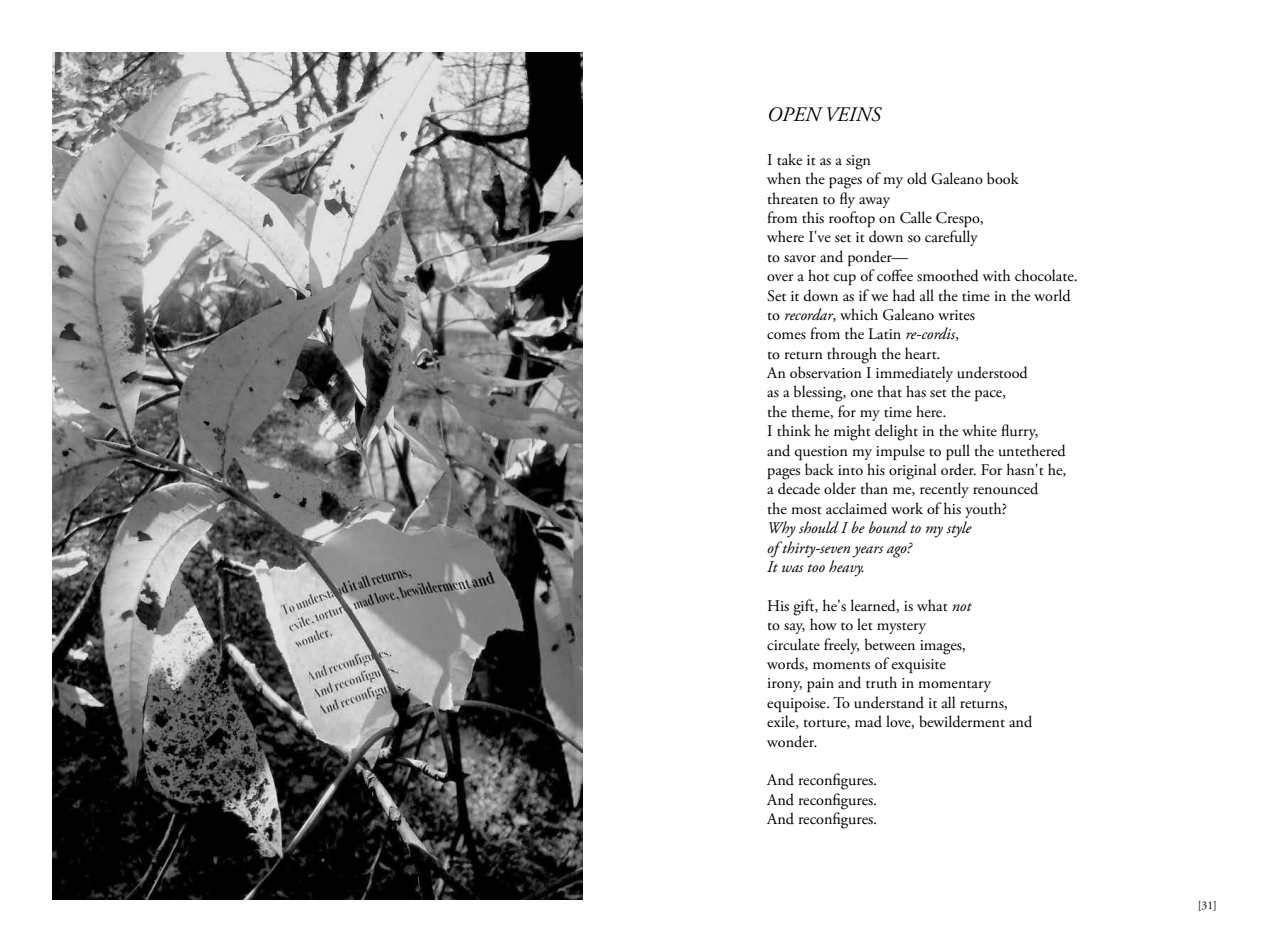 Image resolution: width=1270 pixels, height=952 pixels. Describe the element at coordinates (1003, 178) in the screenshot. I see `book` at that location.
